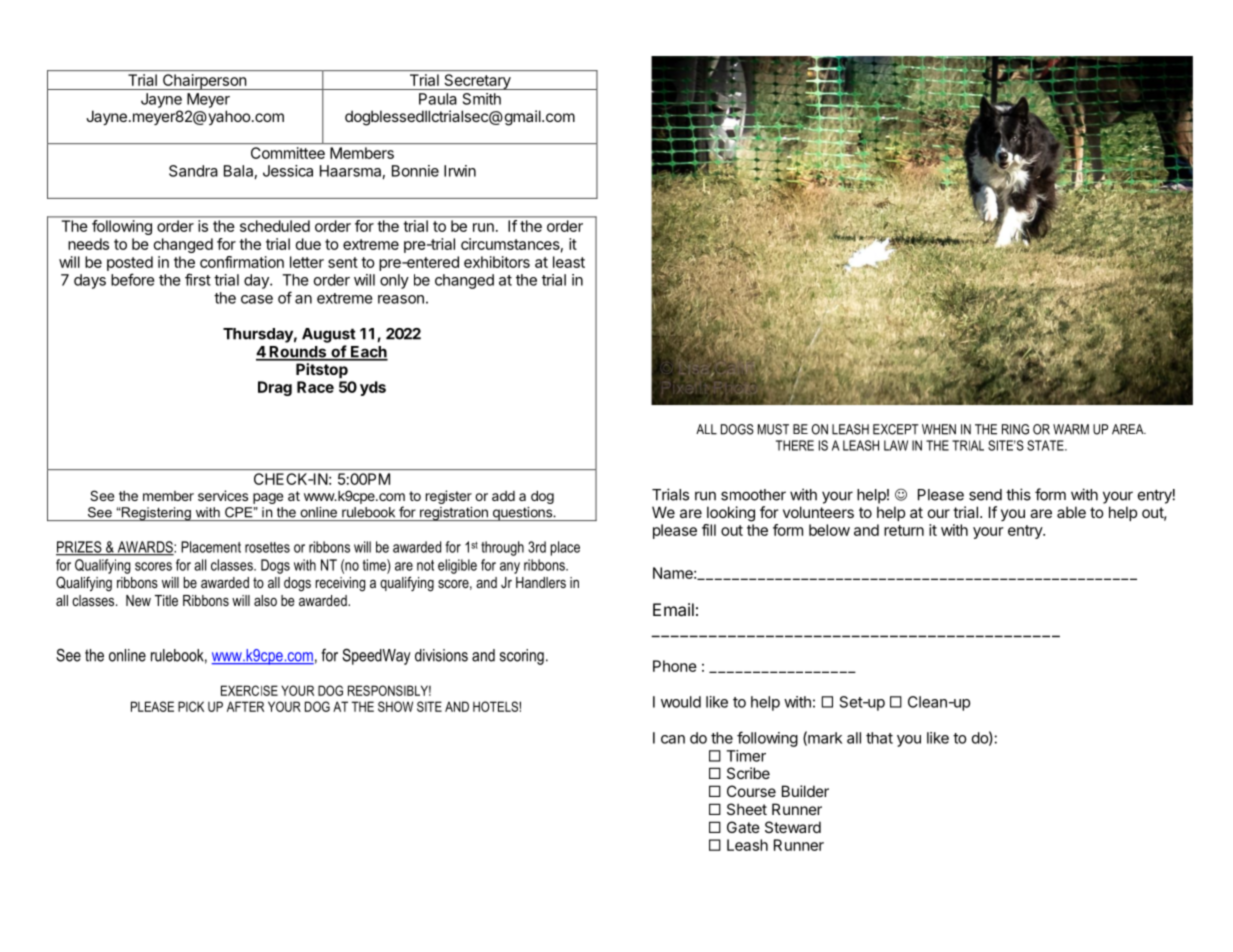 This screenshot has height=952, width=1233. I want to click on STATE, so click(1046, 445).
